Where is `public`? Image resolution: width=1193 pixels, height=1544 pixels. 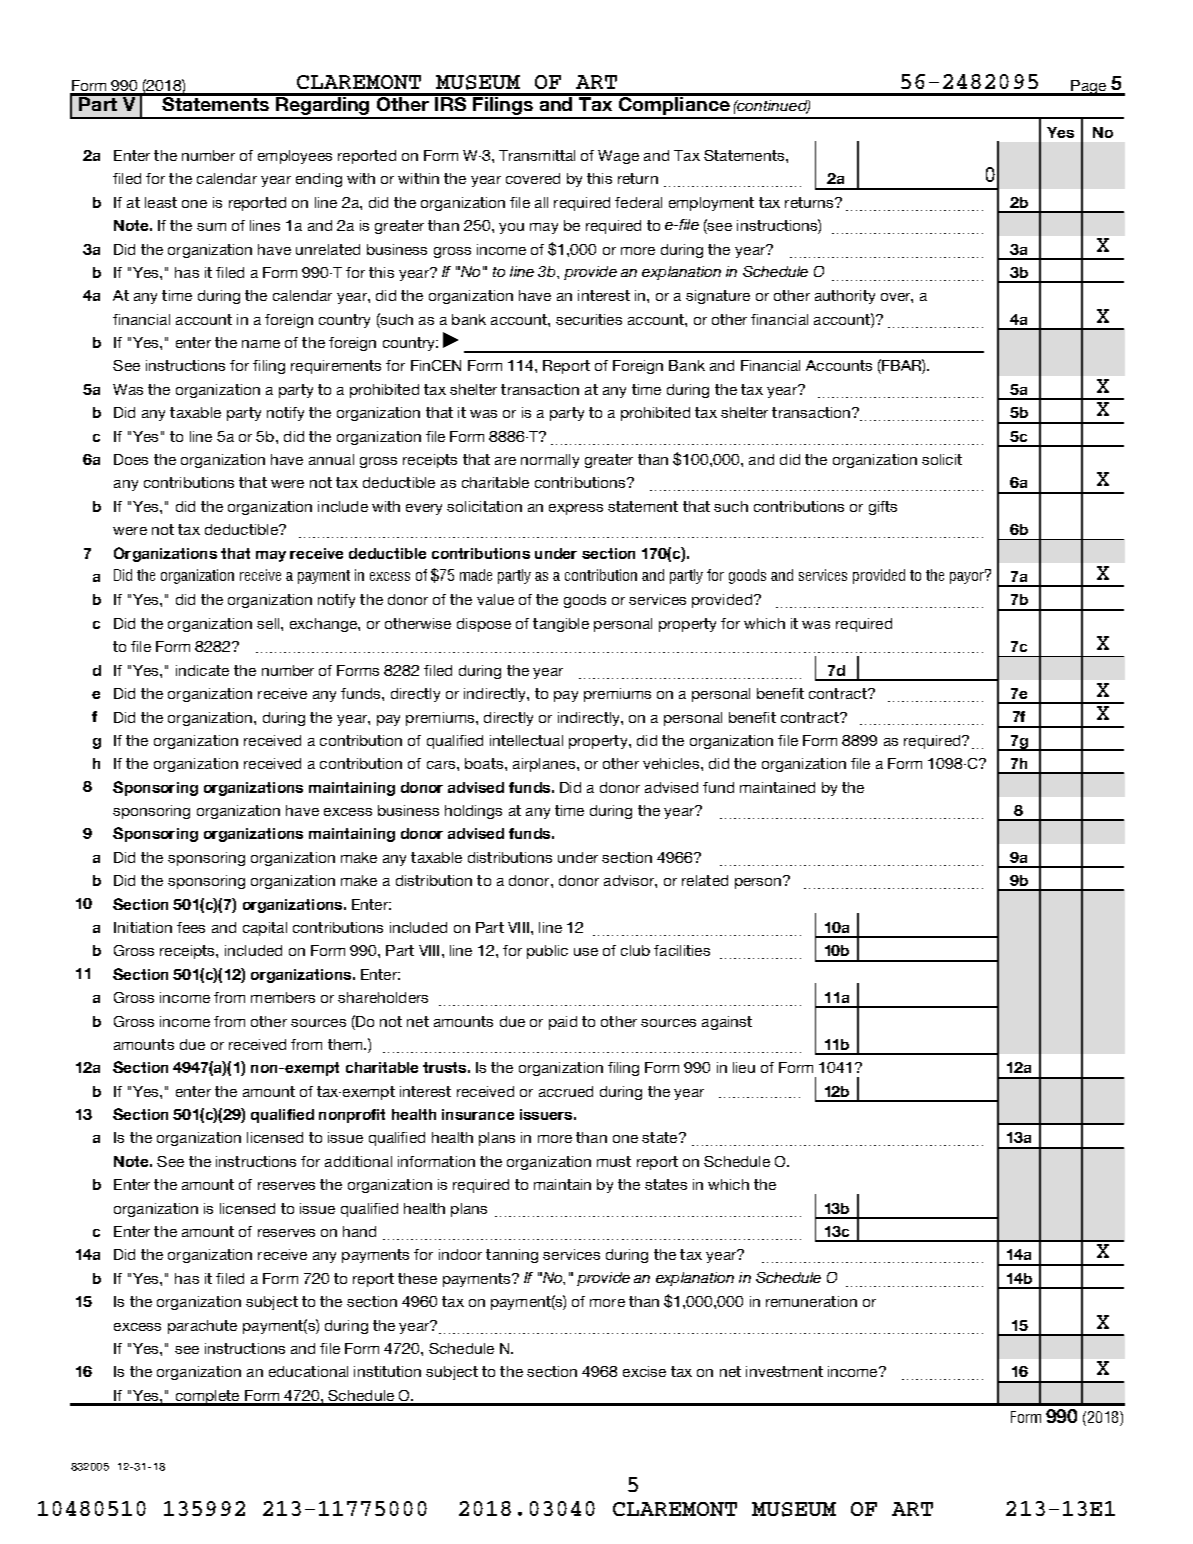 public is located at coordinates (547, 952).
